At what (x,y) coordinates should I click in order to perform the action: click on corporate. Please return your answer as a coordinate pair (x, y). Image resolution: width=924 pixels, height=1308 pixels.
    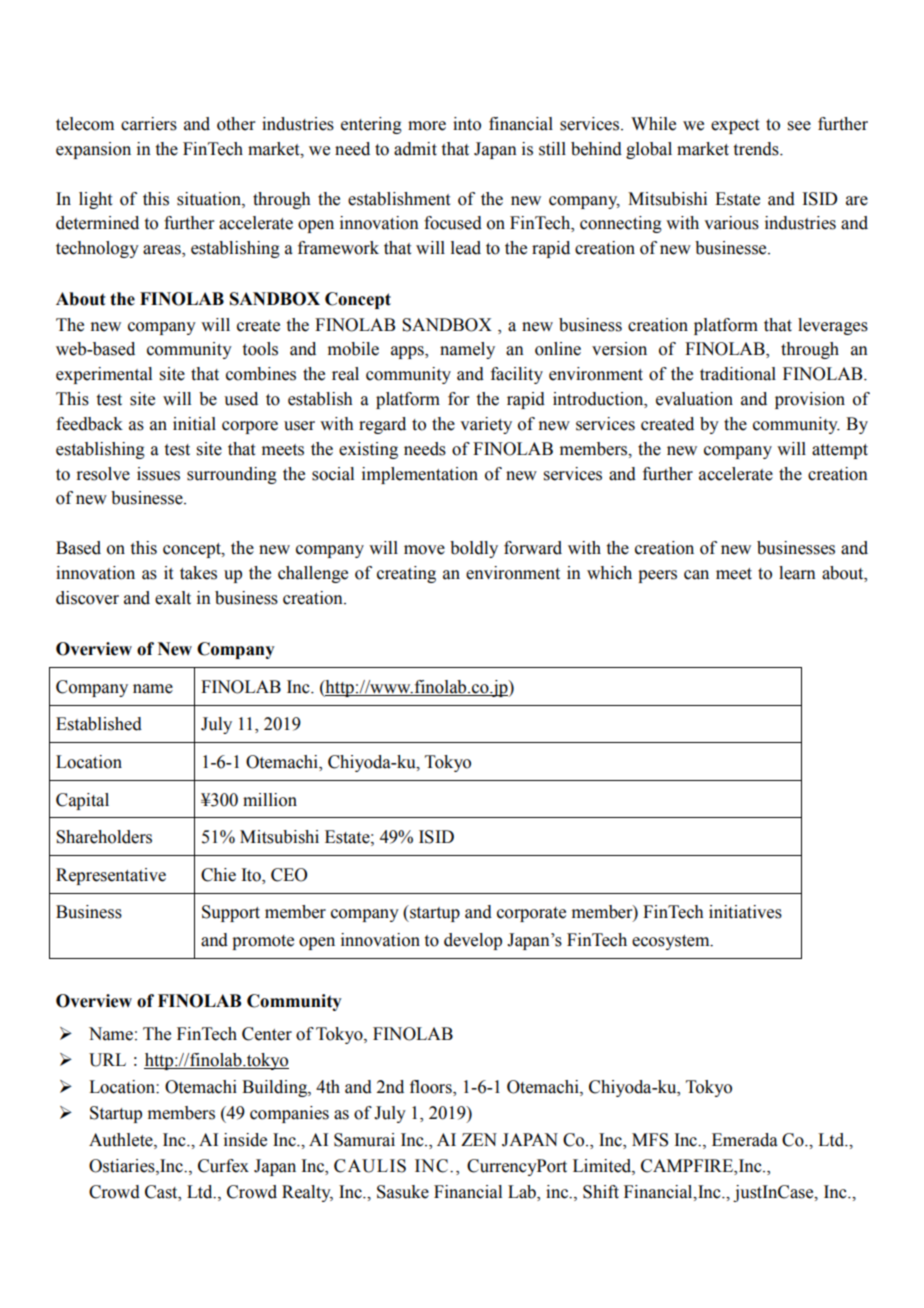
    Looking at the image, I should click on (531, 914).
